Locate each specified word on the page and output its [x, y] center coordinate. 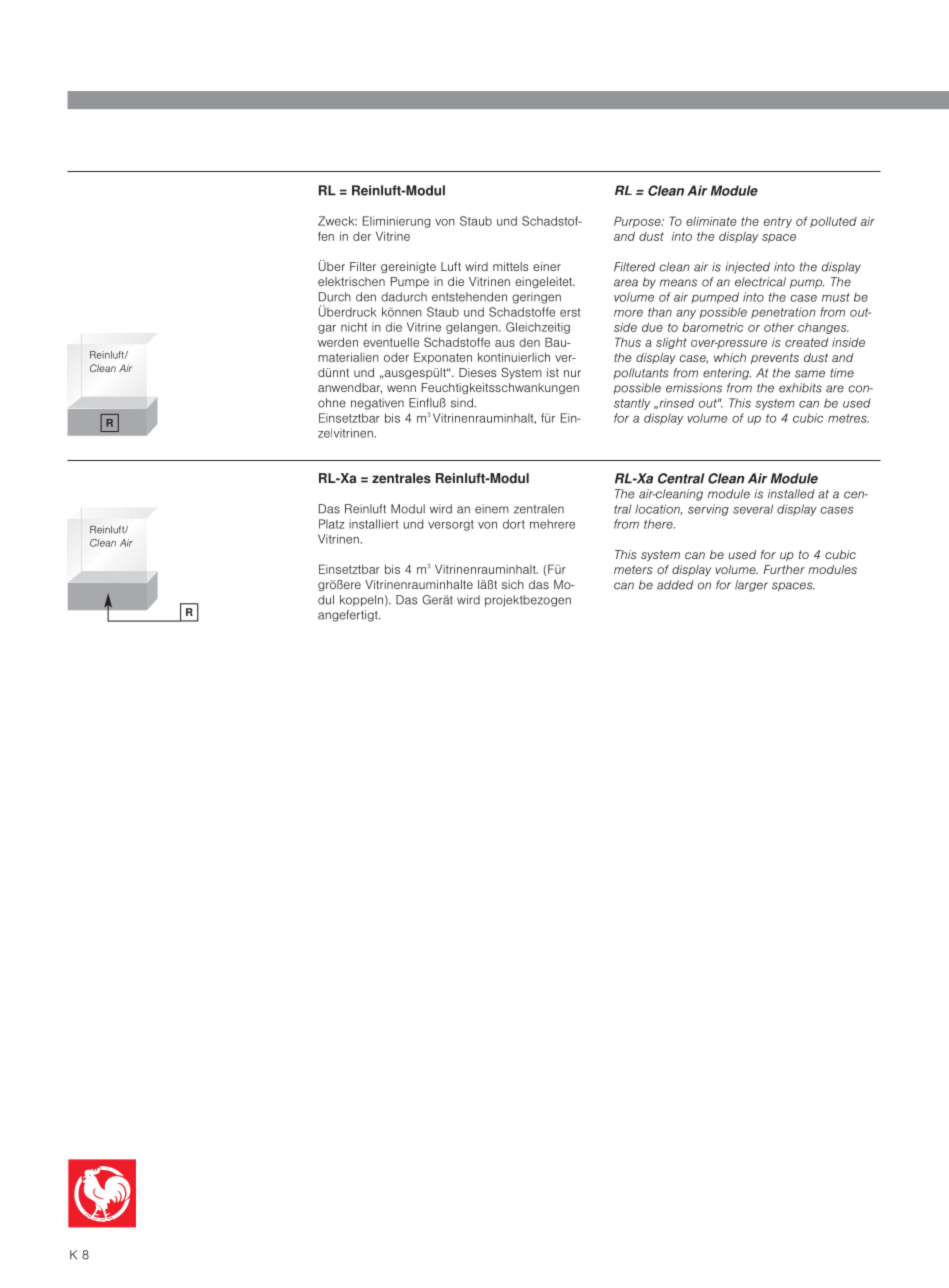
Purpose [638, 222]
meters [633, 569]
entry [778, 222]
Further [784, 569]
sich [513, 584]
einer [547, 266]
